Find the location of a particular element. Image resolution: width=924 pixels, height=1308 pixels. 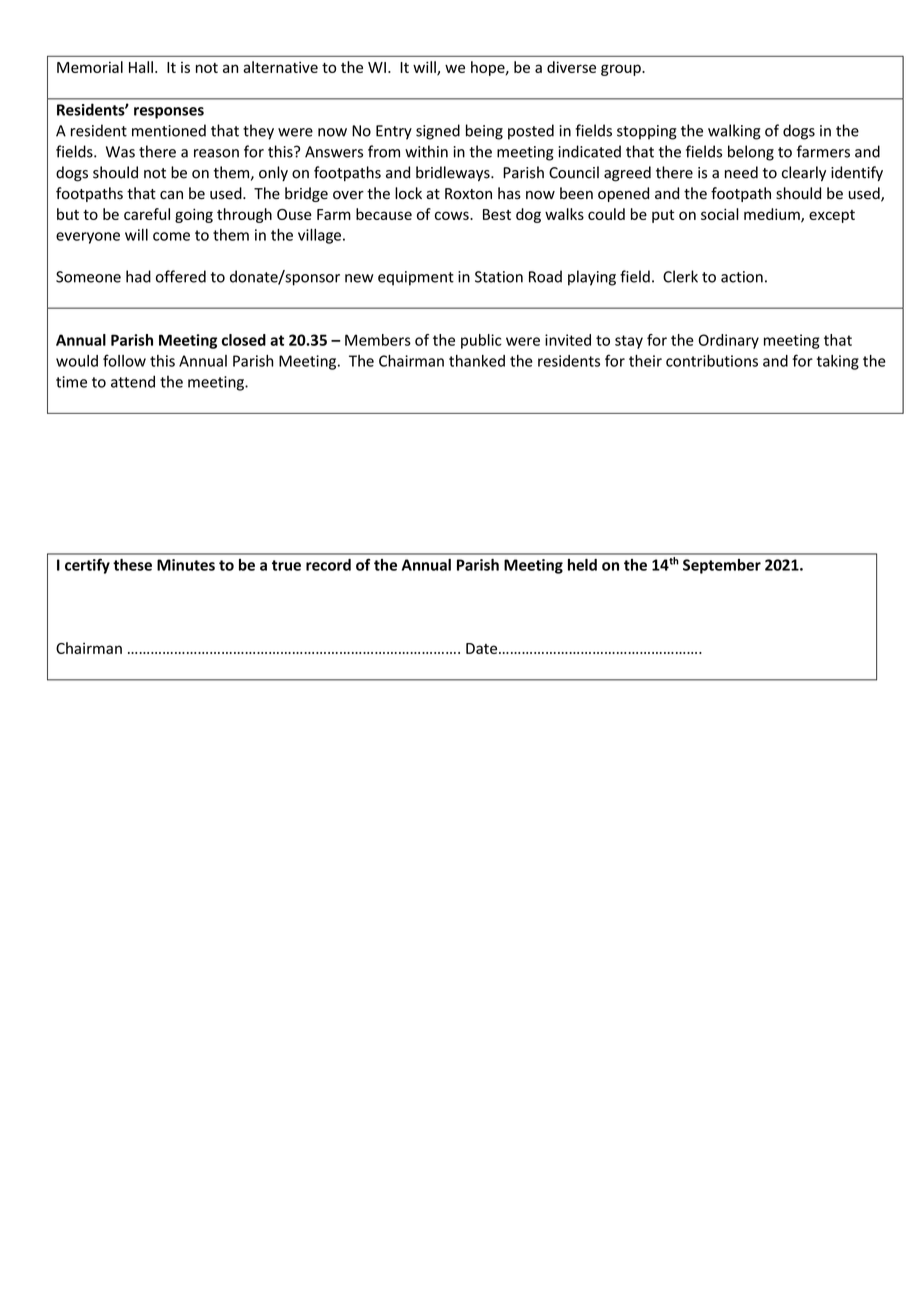

thanked is located at coordinates (477, 361).
